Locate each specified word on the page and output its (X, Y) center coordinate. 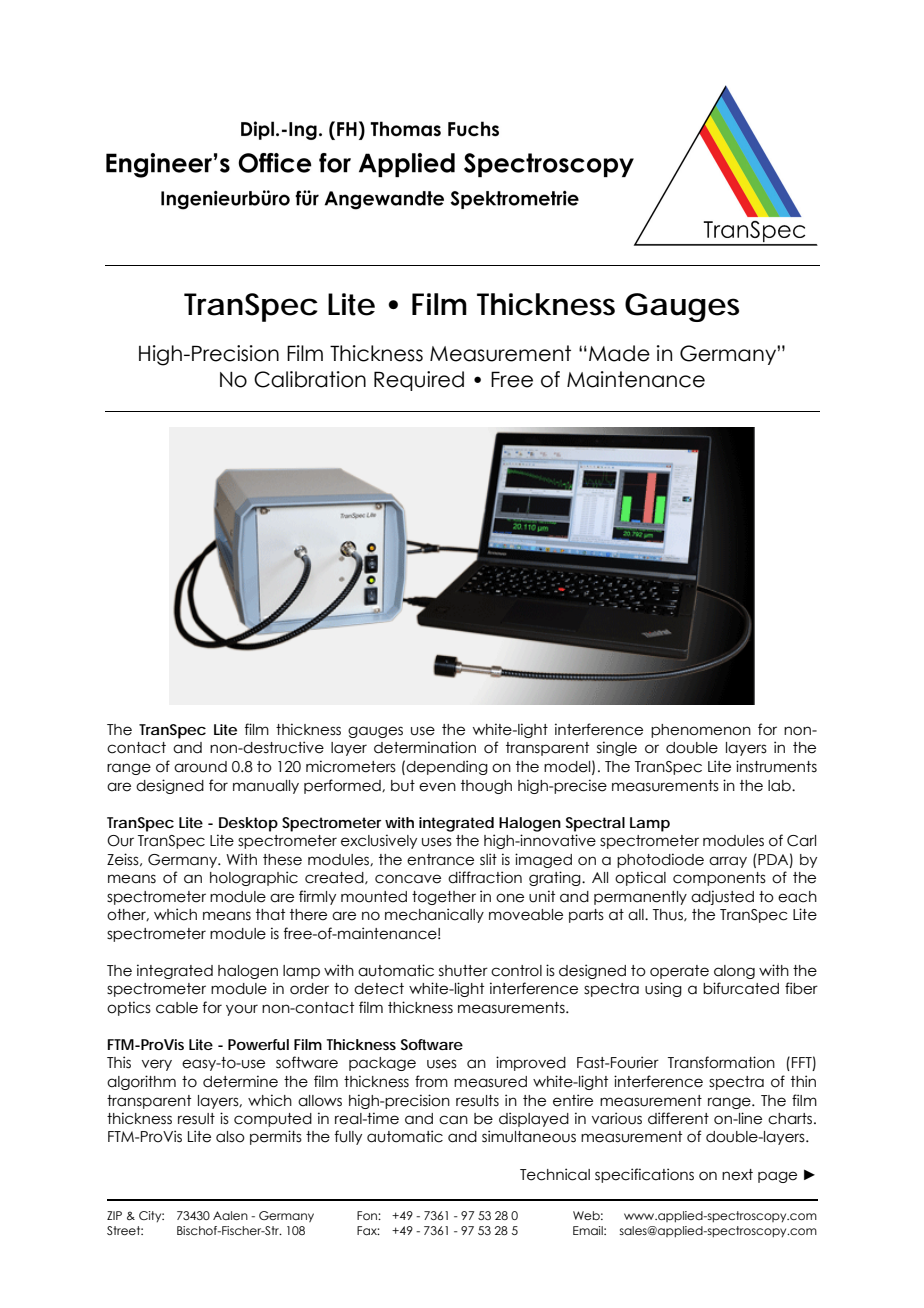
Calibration (310, 379)
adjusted (722, 897)
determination (425, 747)
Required (419, 381)
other (128, 915)
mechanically (434, 915)
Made (619, 353)
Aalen (230, 1215)
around (200, 767)
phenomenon (701, 731)
